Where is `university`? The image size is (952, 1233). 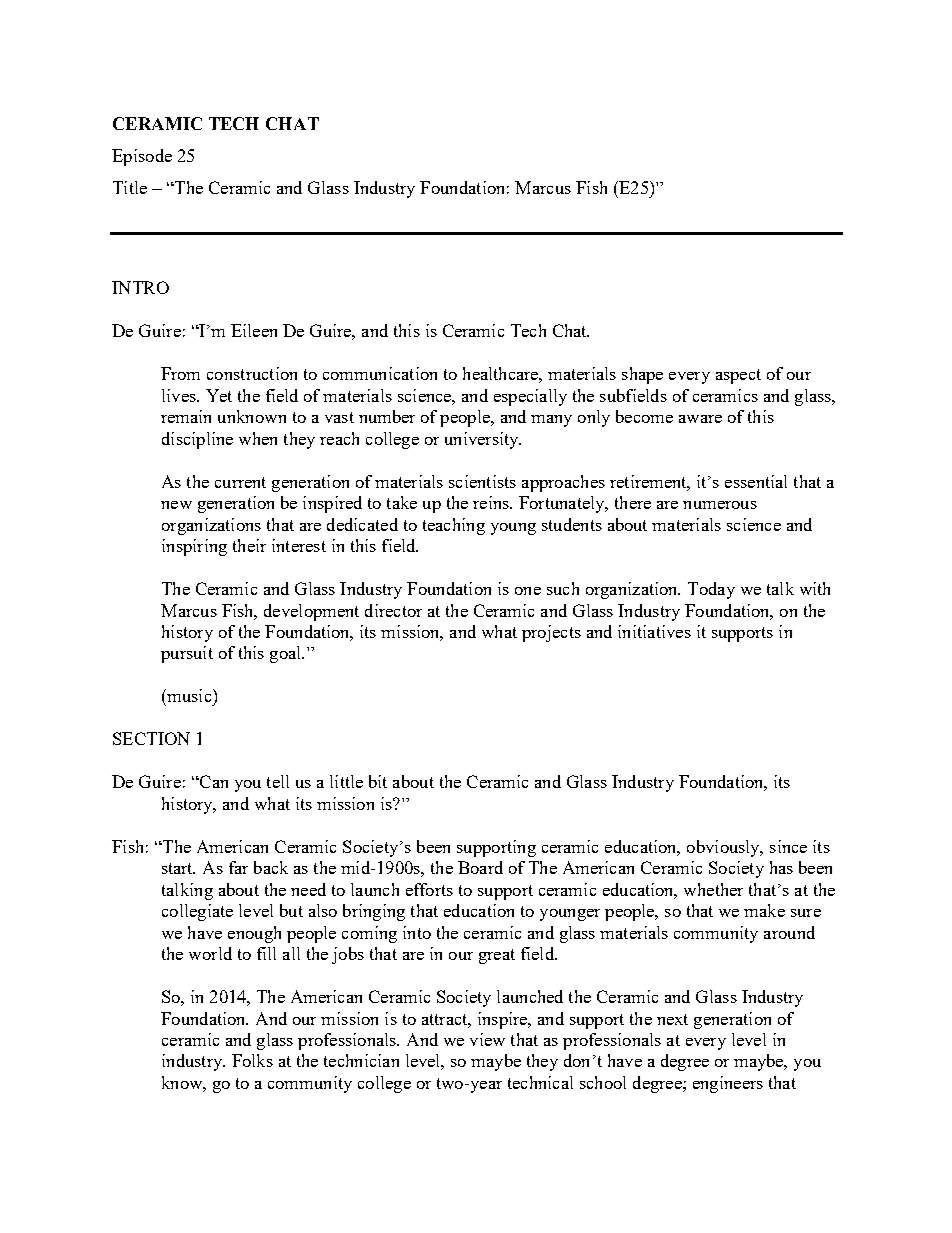 university is located at coordinates (483, 440).
